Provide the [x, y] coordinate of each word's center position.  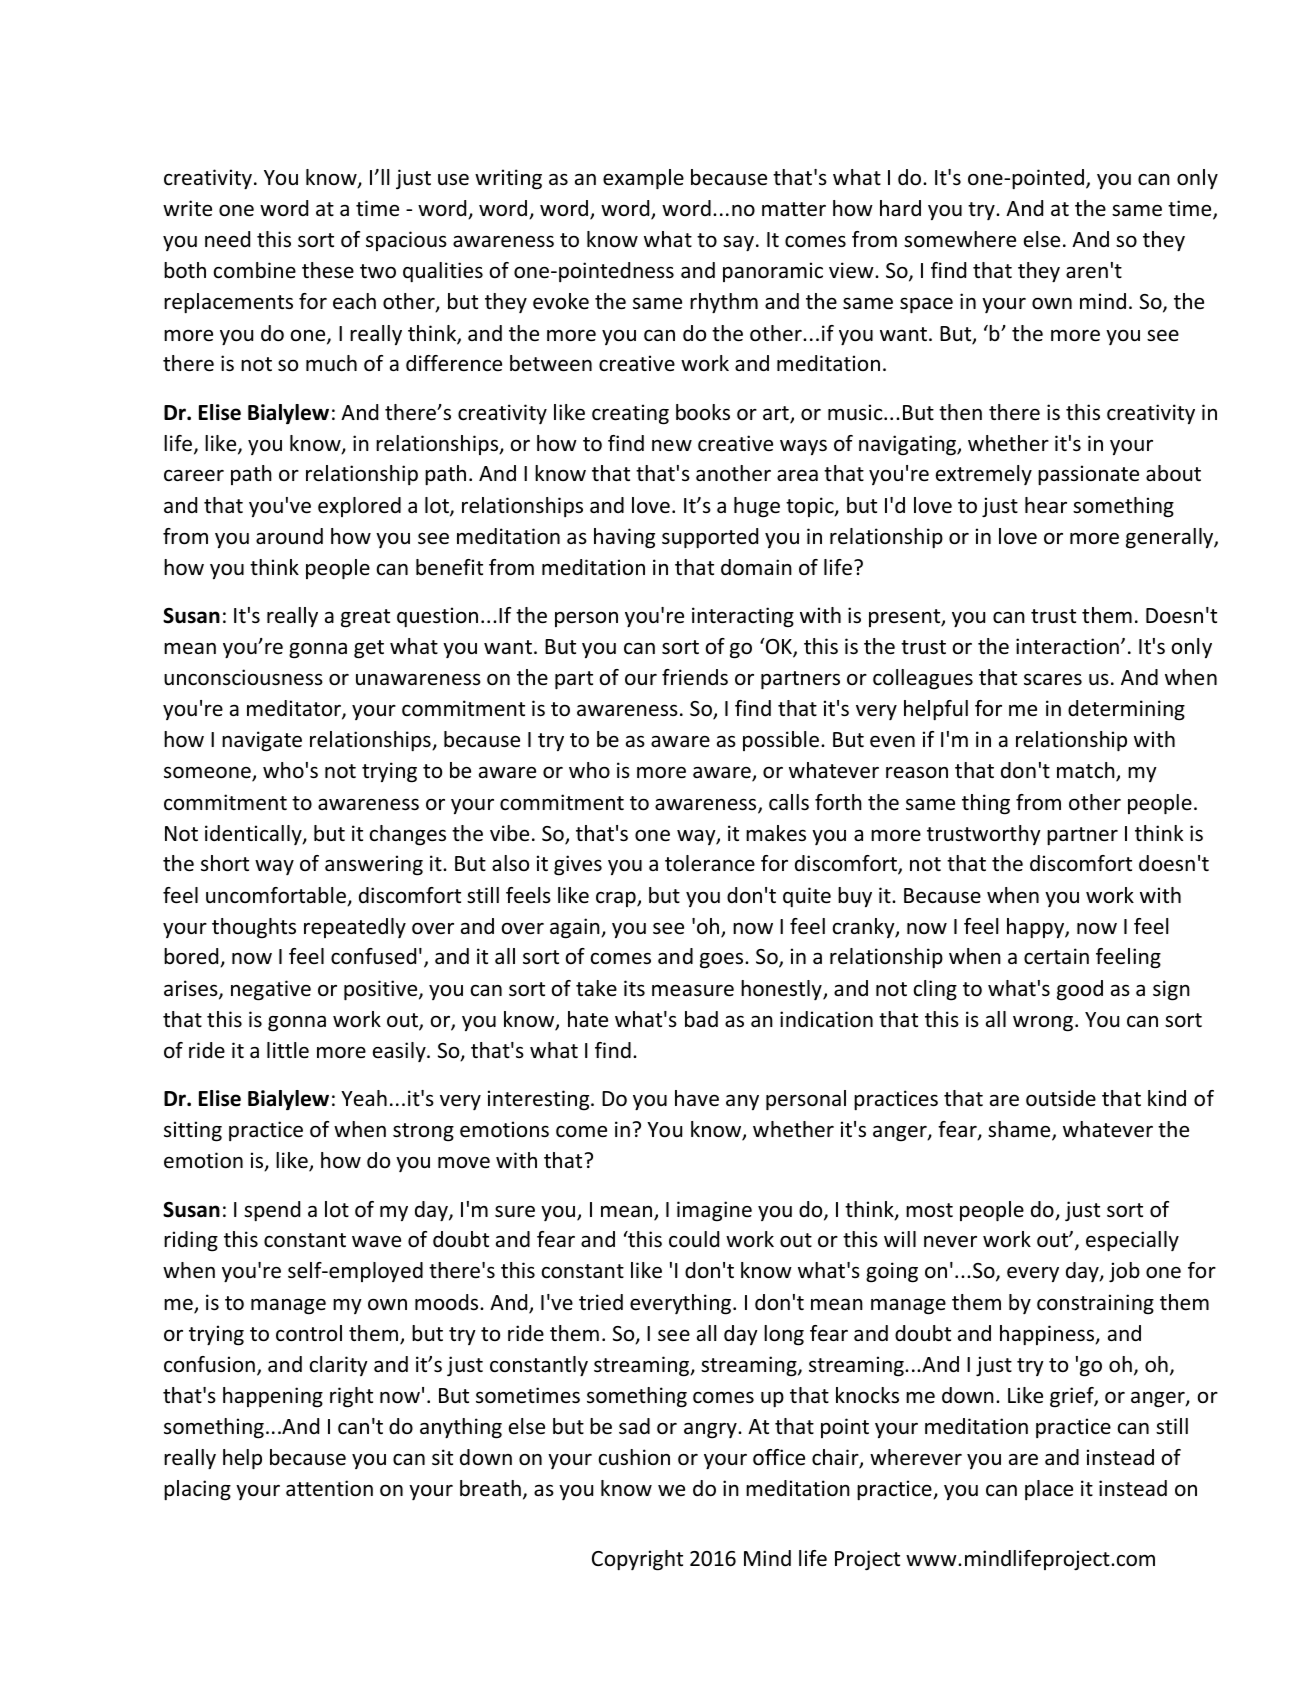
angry [711, 1430]
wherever [916, 1457]
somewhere [960, 239]
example [643, 179]
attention [329, 1488]
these [328, 270]
